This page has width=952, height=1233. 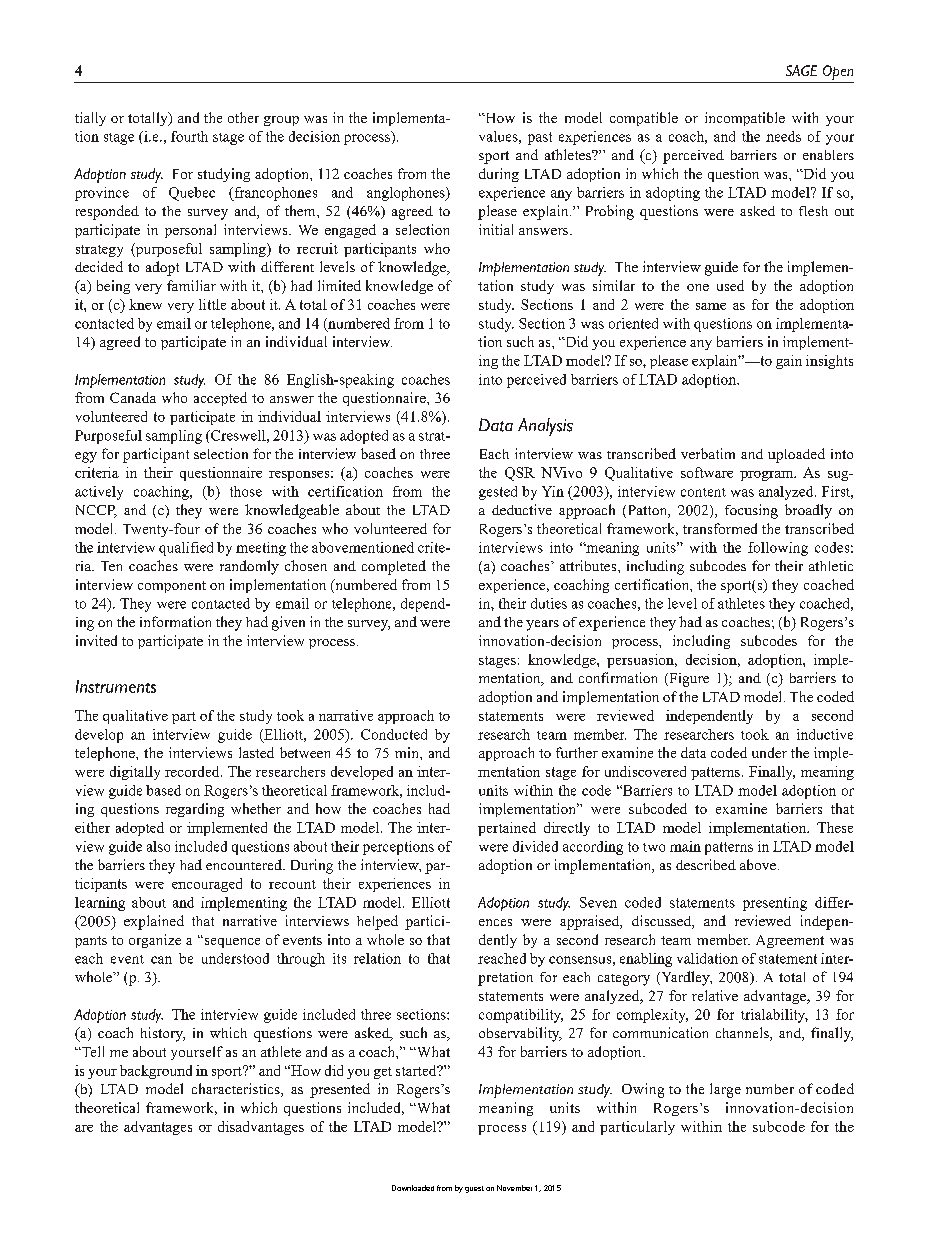 What do you see at coordinates (542, 625) in the page?
I see `years` at bounding box center [542, 625].
